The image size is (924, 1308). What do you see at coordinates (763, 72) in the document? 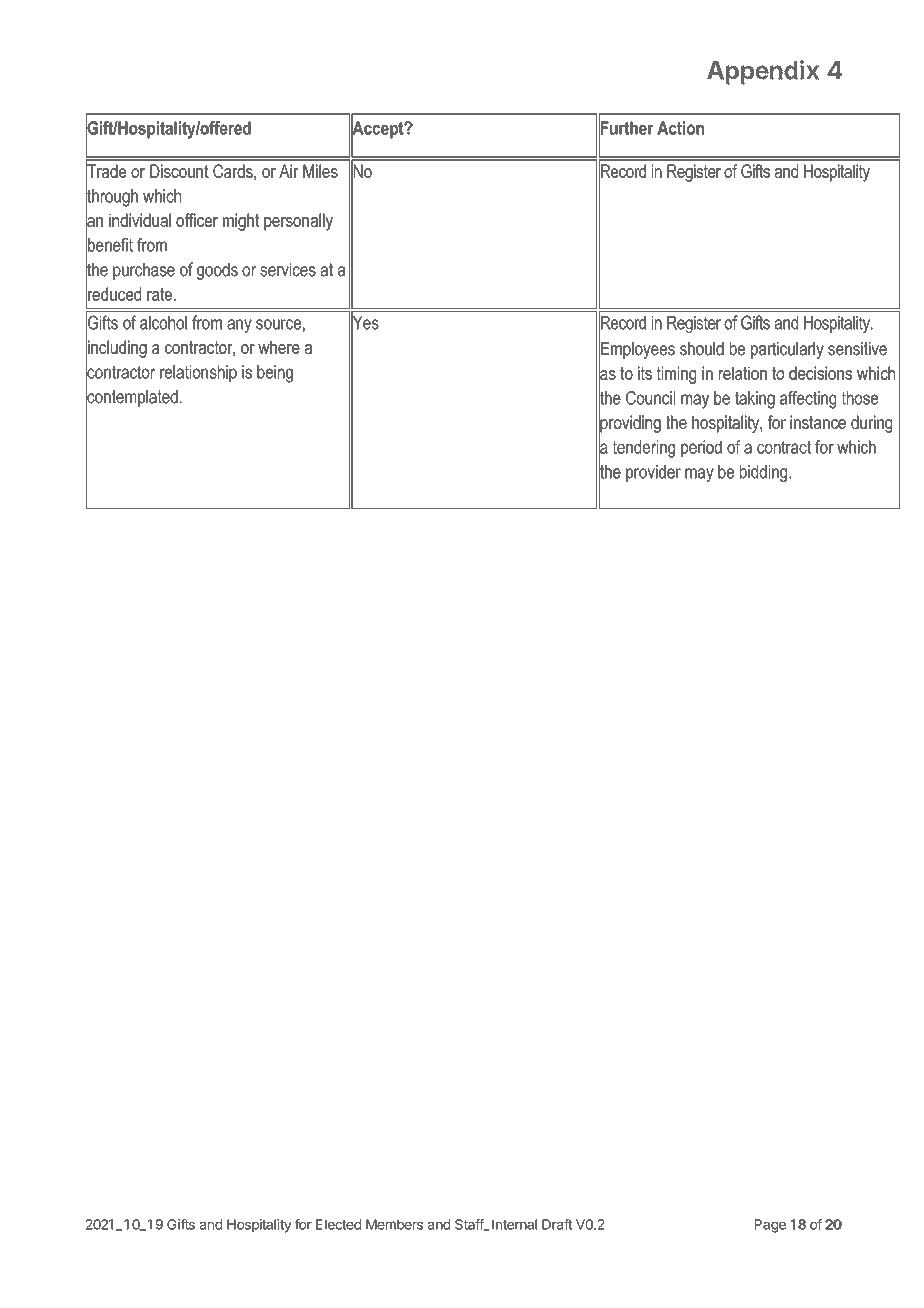
I see `Appendix` at bounding box center [763, 72].
